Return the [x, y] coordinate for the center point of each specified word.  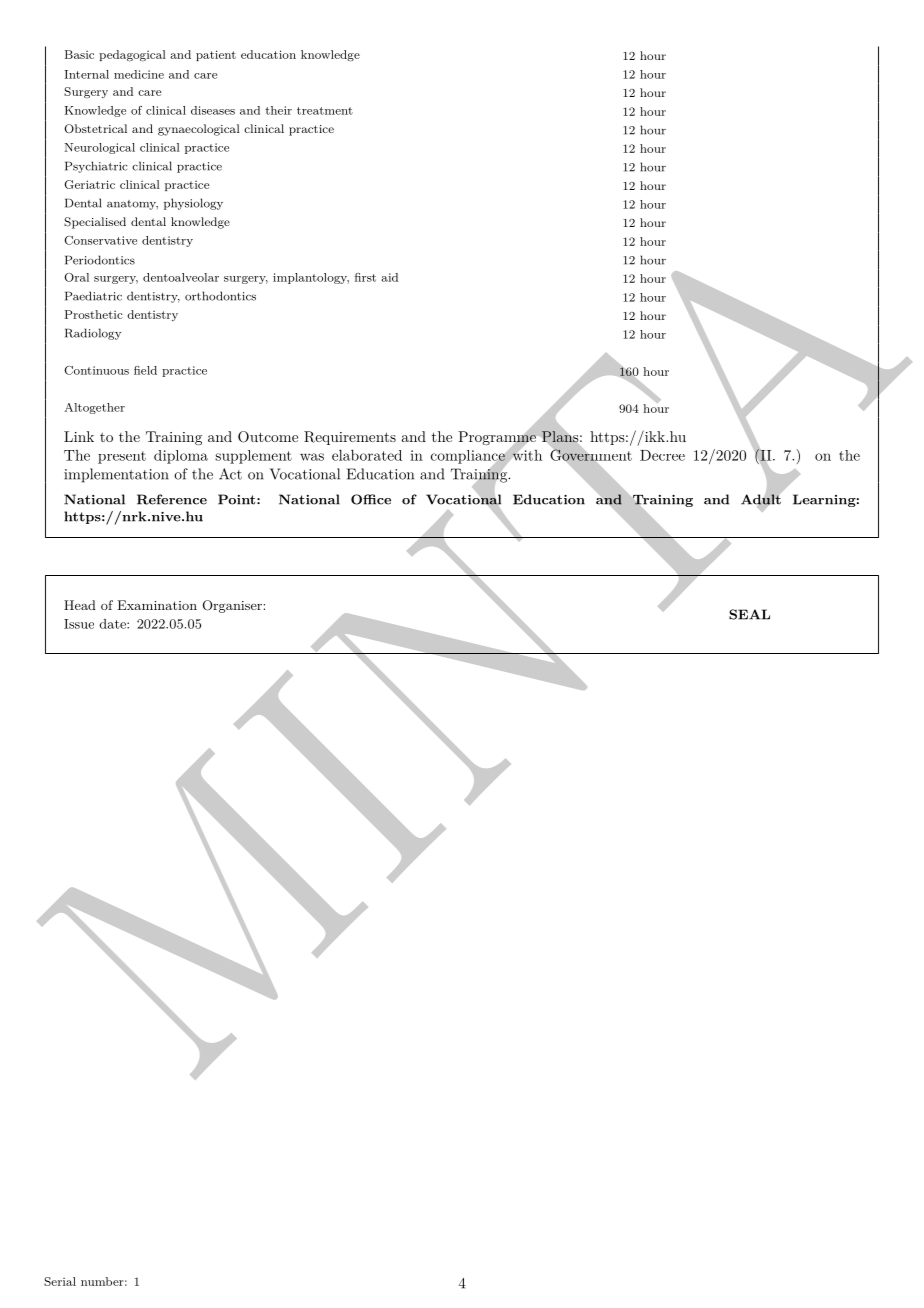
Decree [662, 455]
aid [389, 277]
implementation [116, 475]
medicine [139, 74]
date [113, 624]
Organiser [232, 606]
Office [371, 499]
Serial [60, 1281]
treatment [325, 111]
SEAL [749, 614]
